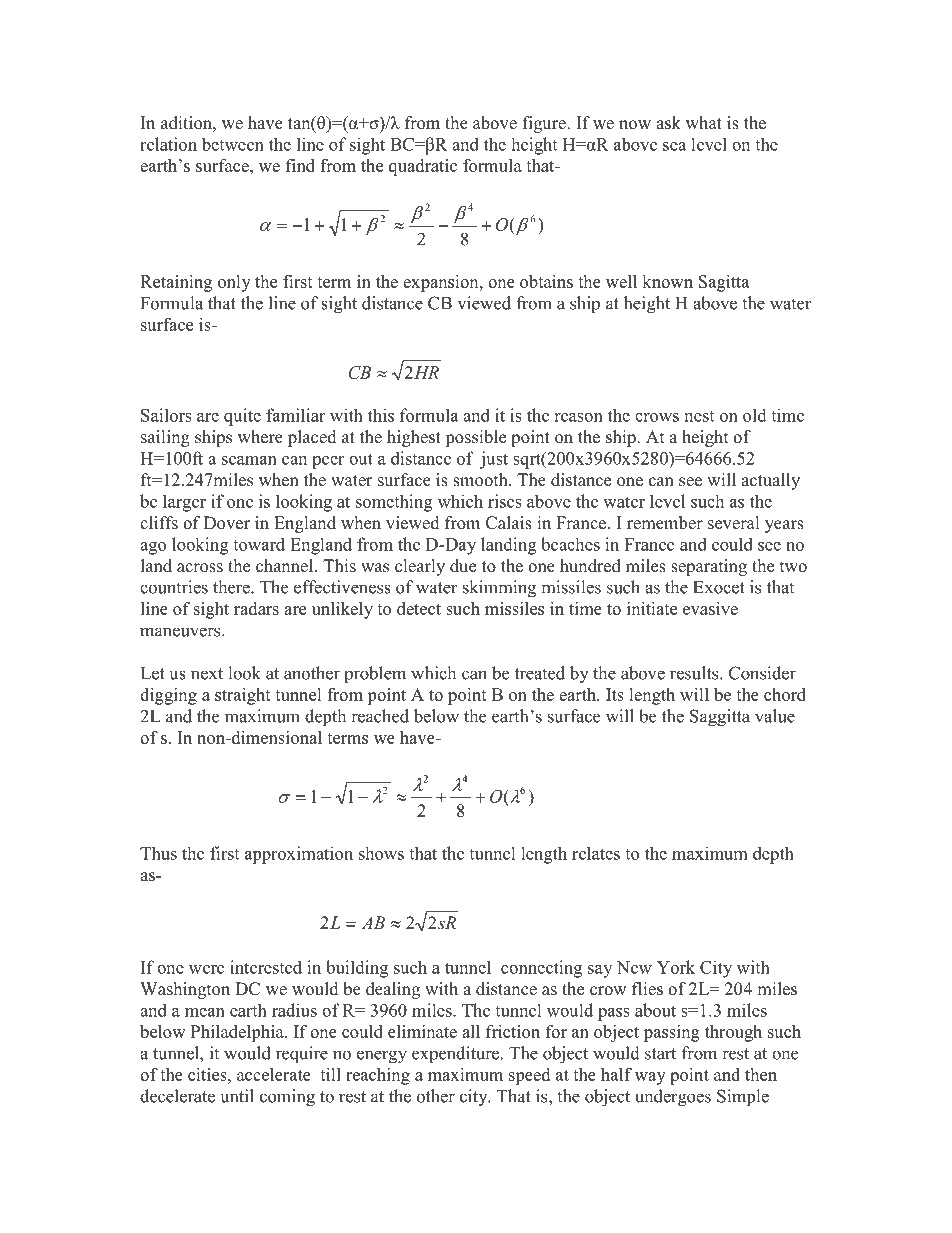  Describe the element at coordinates (704, 122) in the page. I see `what` at that location.
